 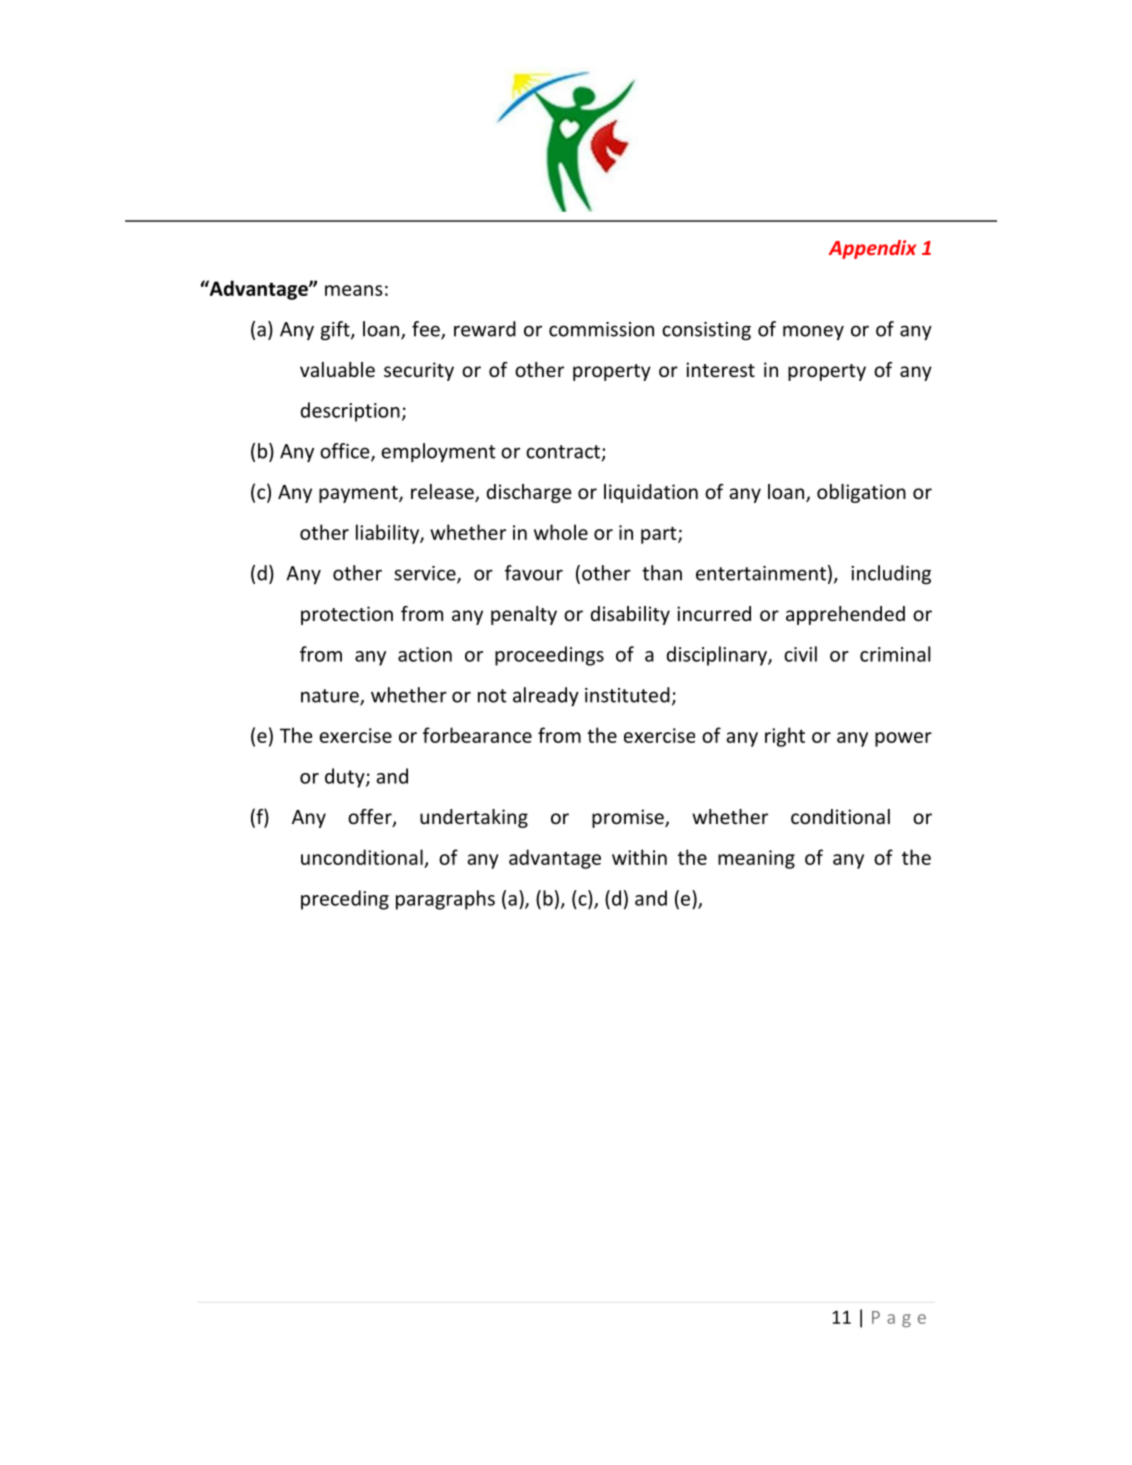 I want to click on including, so click(x=891, y=574).
